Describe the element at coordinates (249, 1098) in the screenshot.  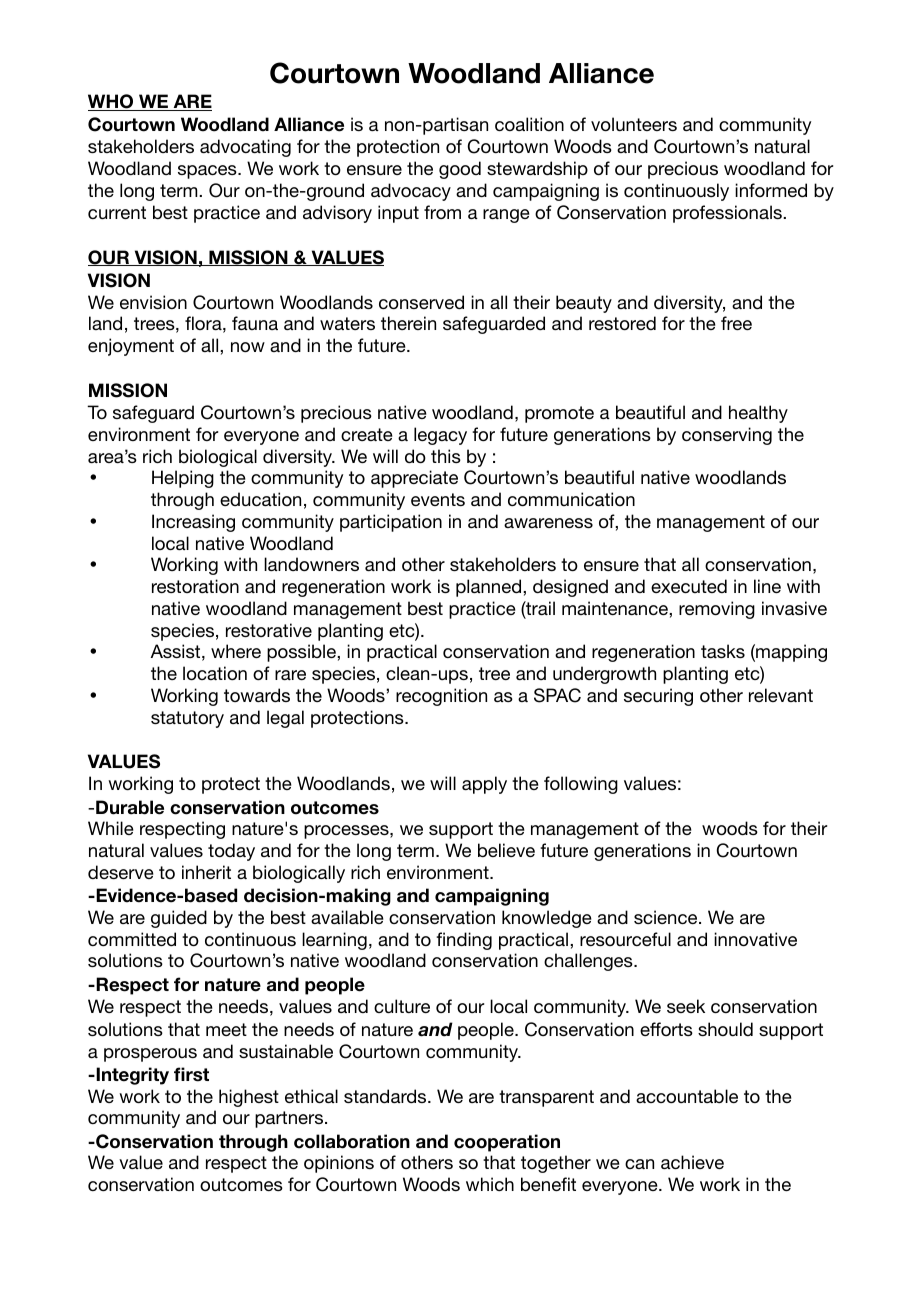
I see `highest` at that location.
